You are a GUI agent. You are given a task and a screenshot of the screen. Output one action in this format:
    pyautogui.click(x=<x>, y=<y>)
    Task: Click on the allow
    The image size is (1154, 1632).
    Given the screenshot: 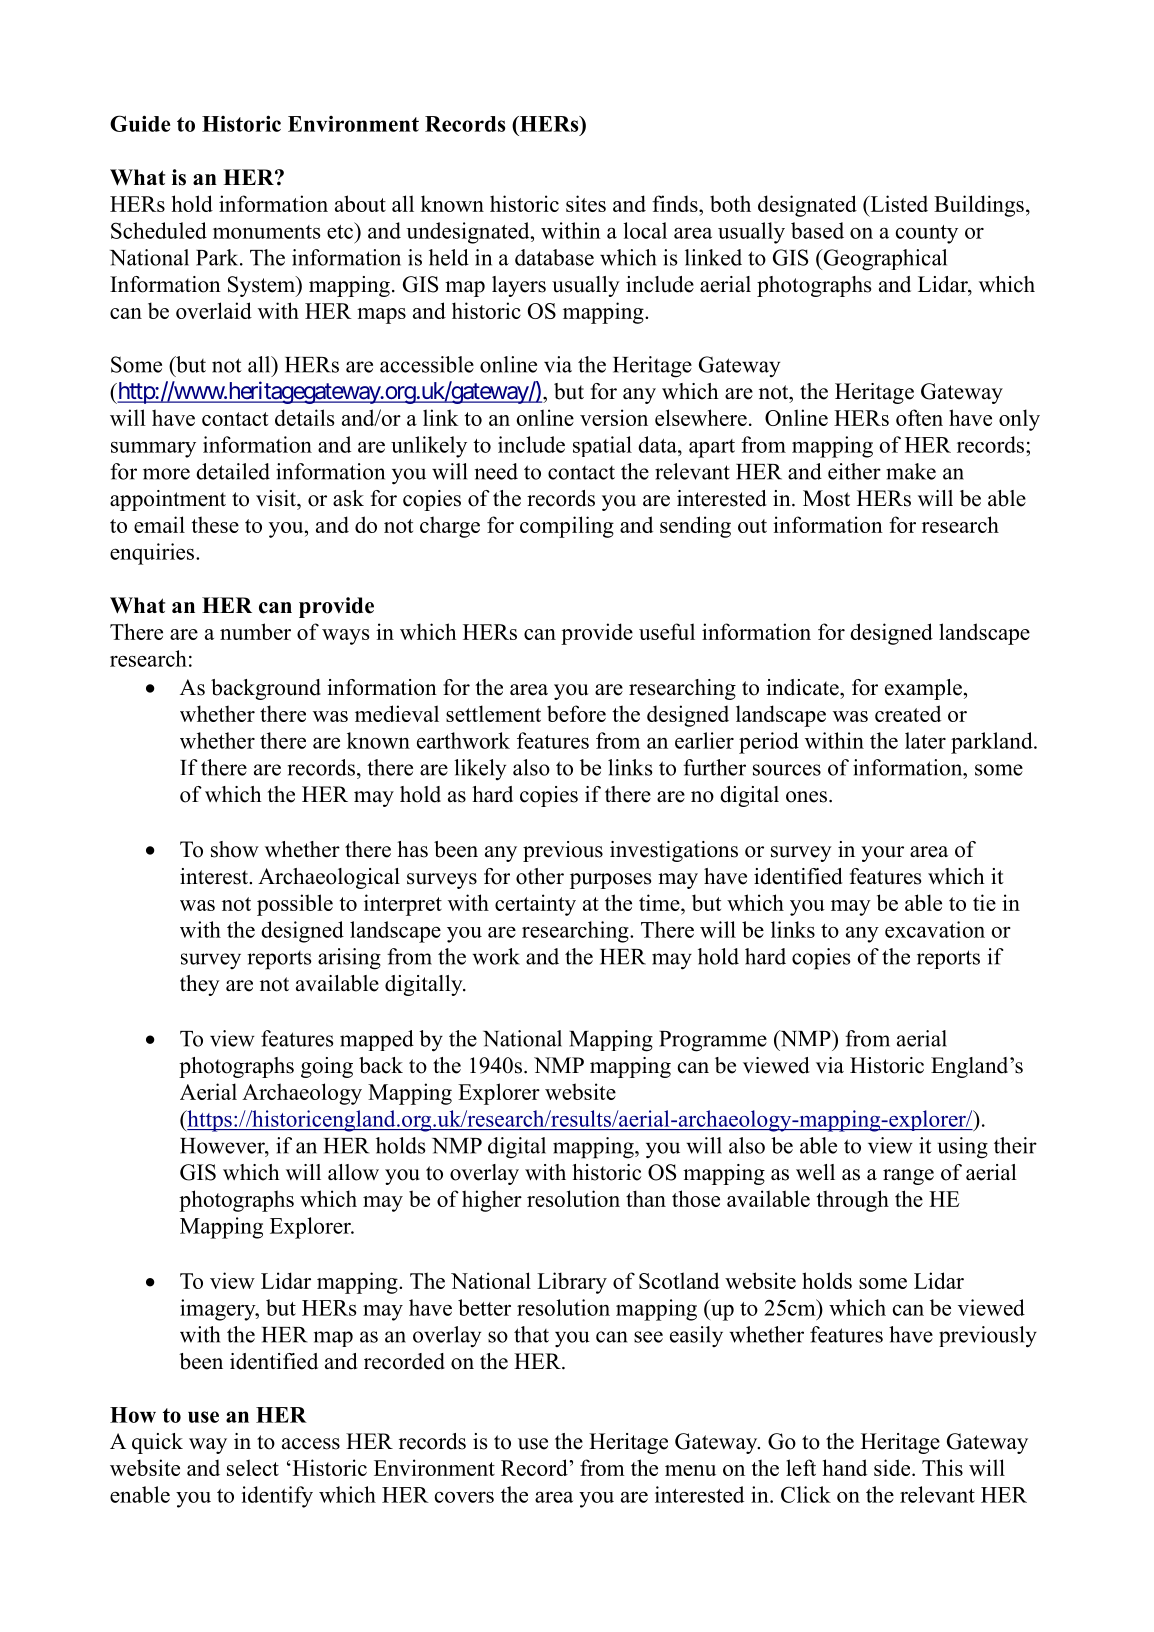 What is the action you would take?
    pyautogui.click(x=353, y=1172)
